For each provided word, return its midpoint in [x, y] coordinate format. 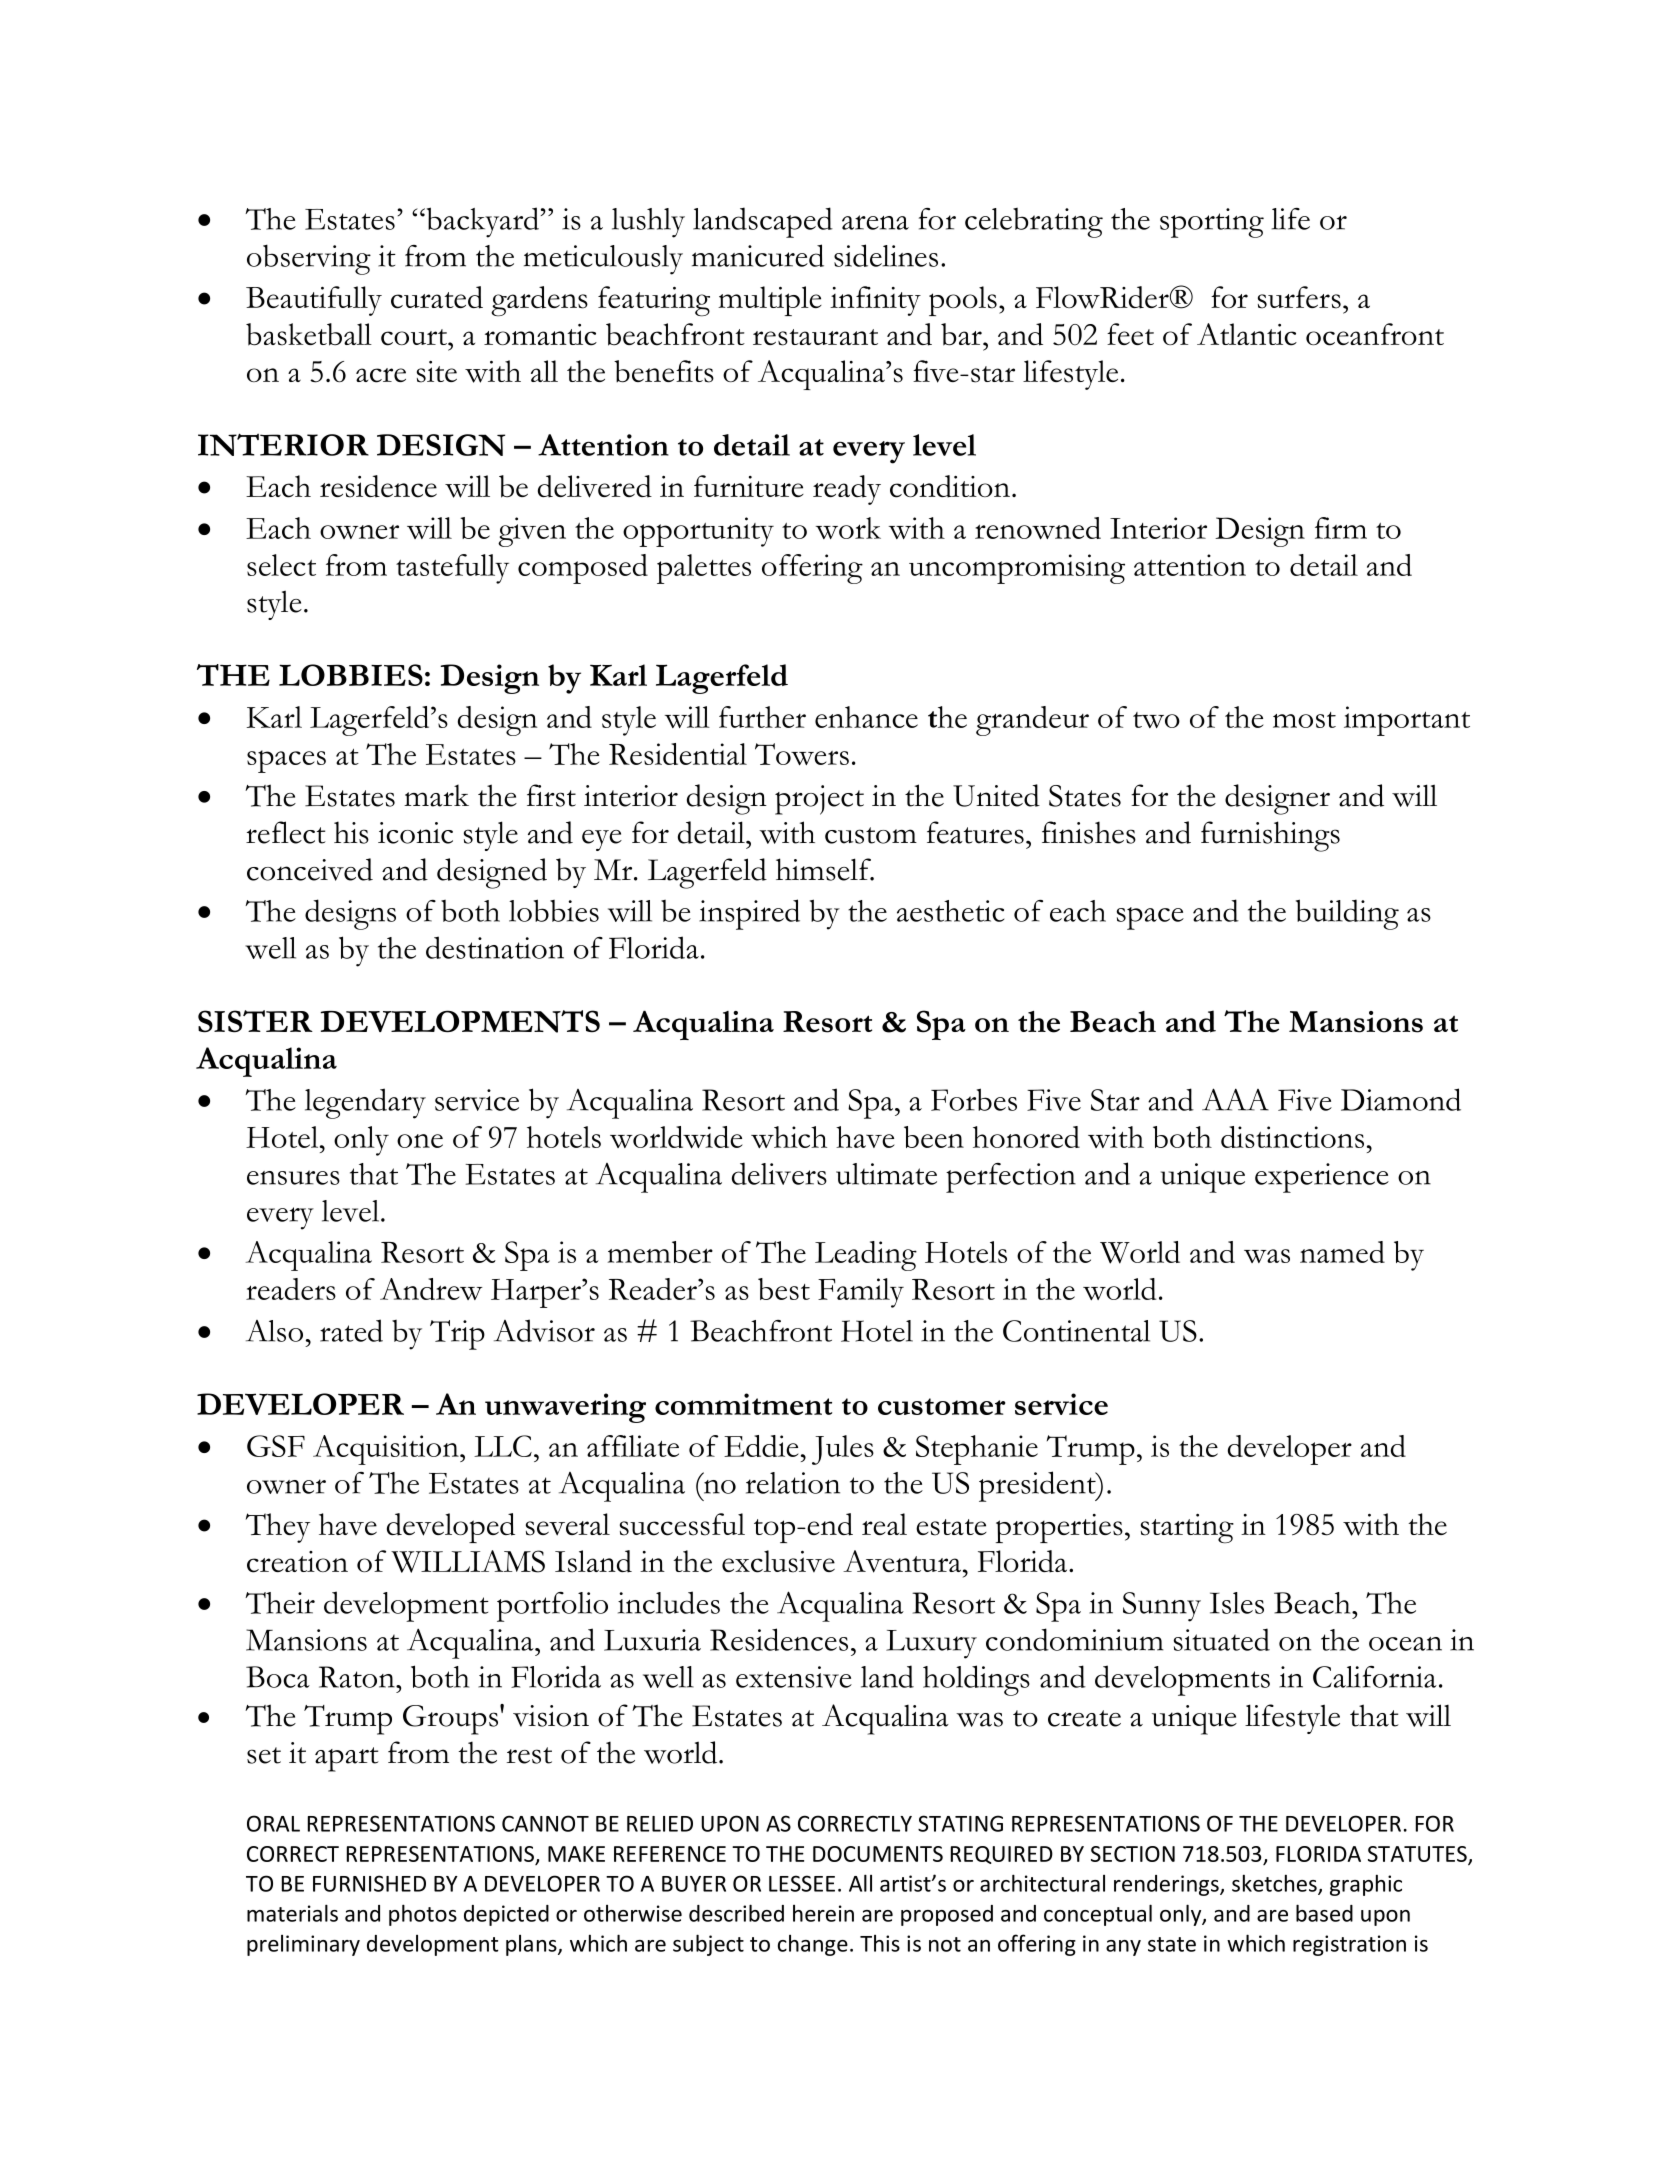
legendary [365, 1103]
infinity [875, 301]
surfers [1299, 297]
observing [309, 259]
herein [823, 1913]
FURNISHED [369, 1883]
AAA [1235, 1099]
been [934, 1137]
